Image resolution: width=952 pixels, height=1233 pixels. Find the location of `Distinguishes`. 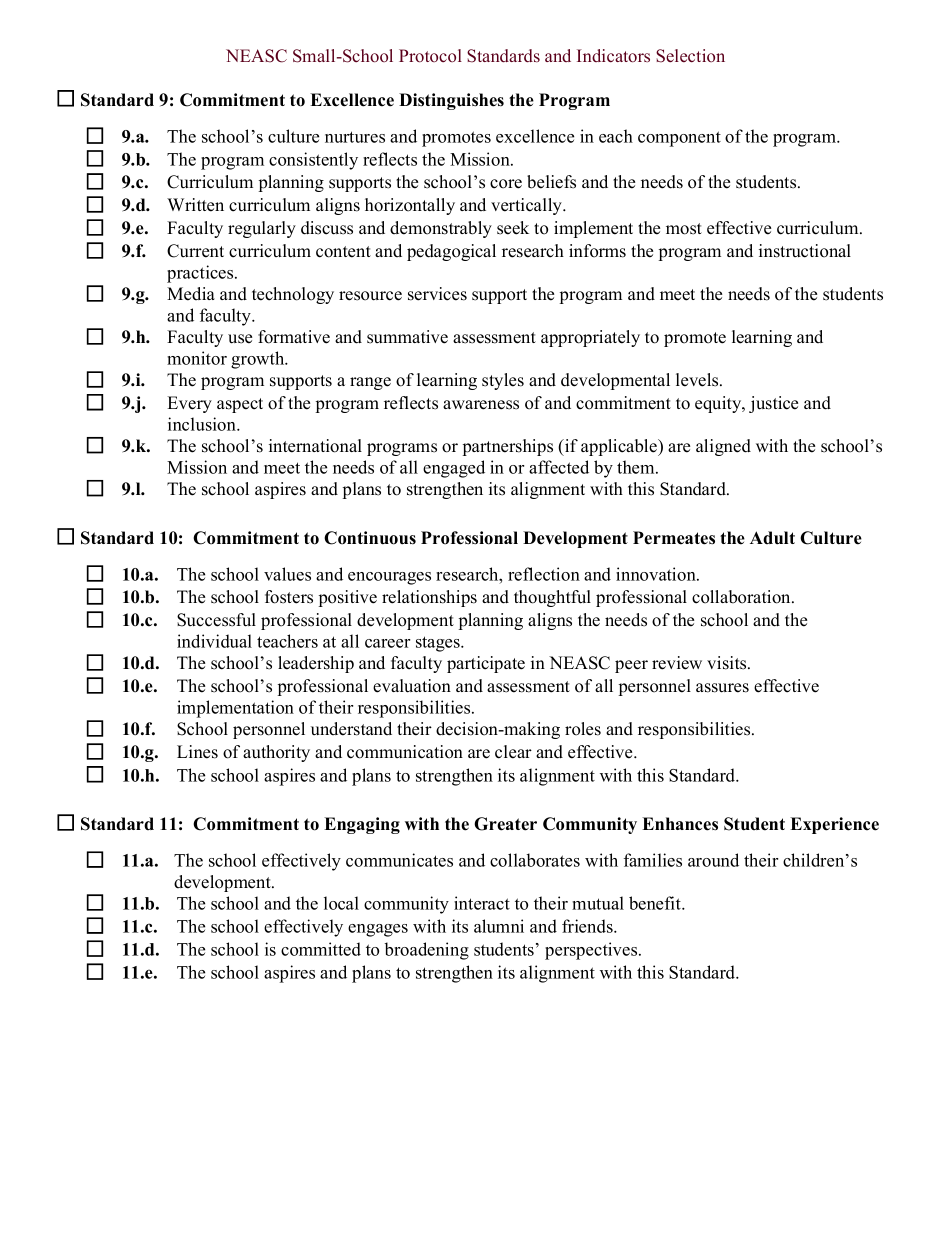

Distinguishes is located at coordinates (451, 101).
